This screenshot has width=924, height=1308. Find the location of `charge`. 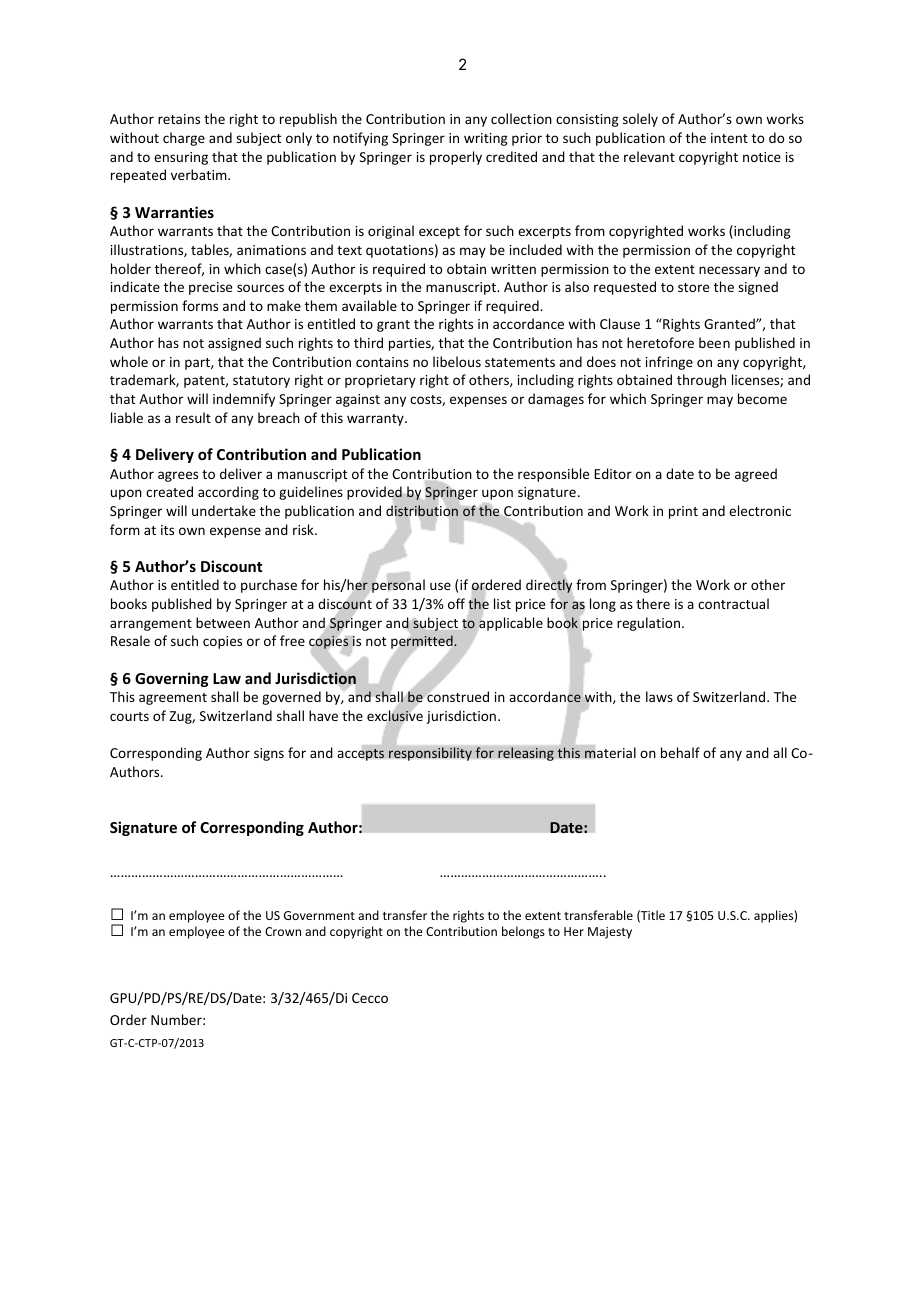

charge is located at coordinates (184, 139).
